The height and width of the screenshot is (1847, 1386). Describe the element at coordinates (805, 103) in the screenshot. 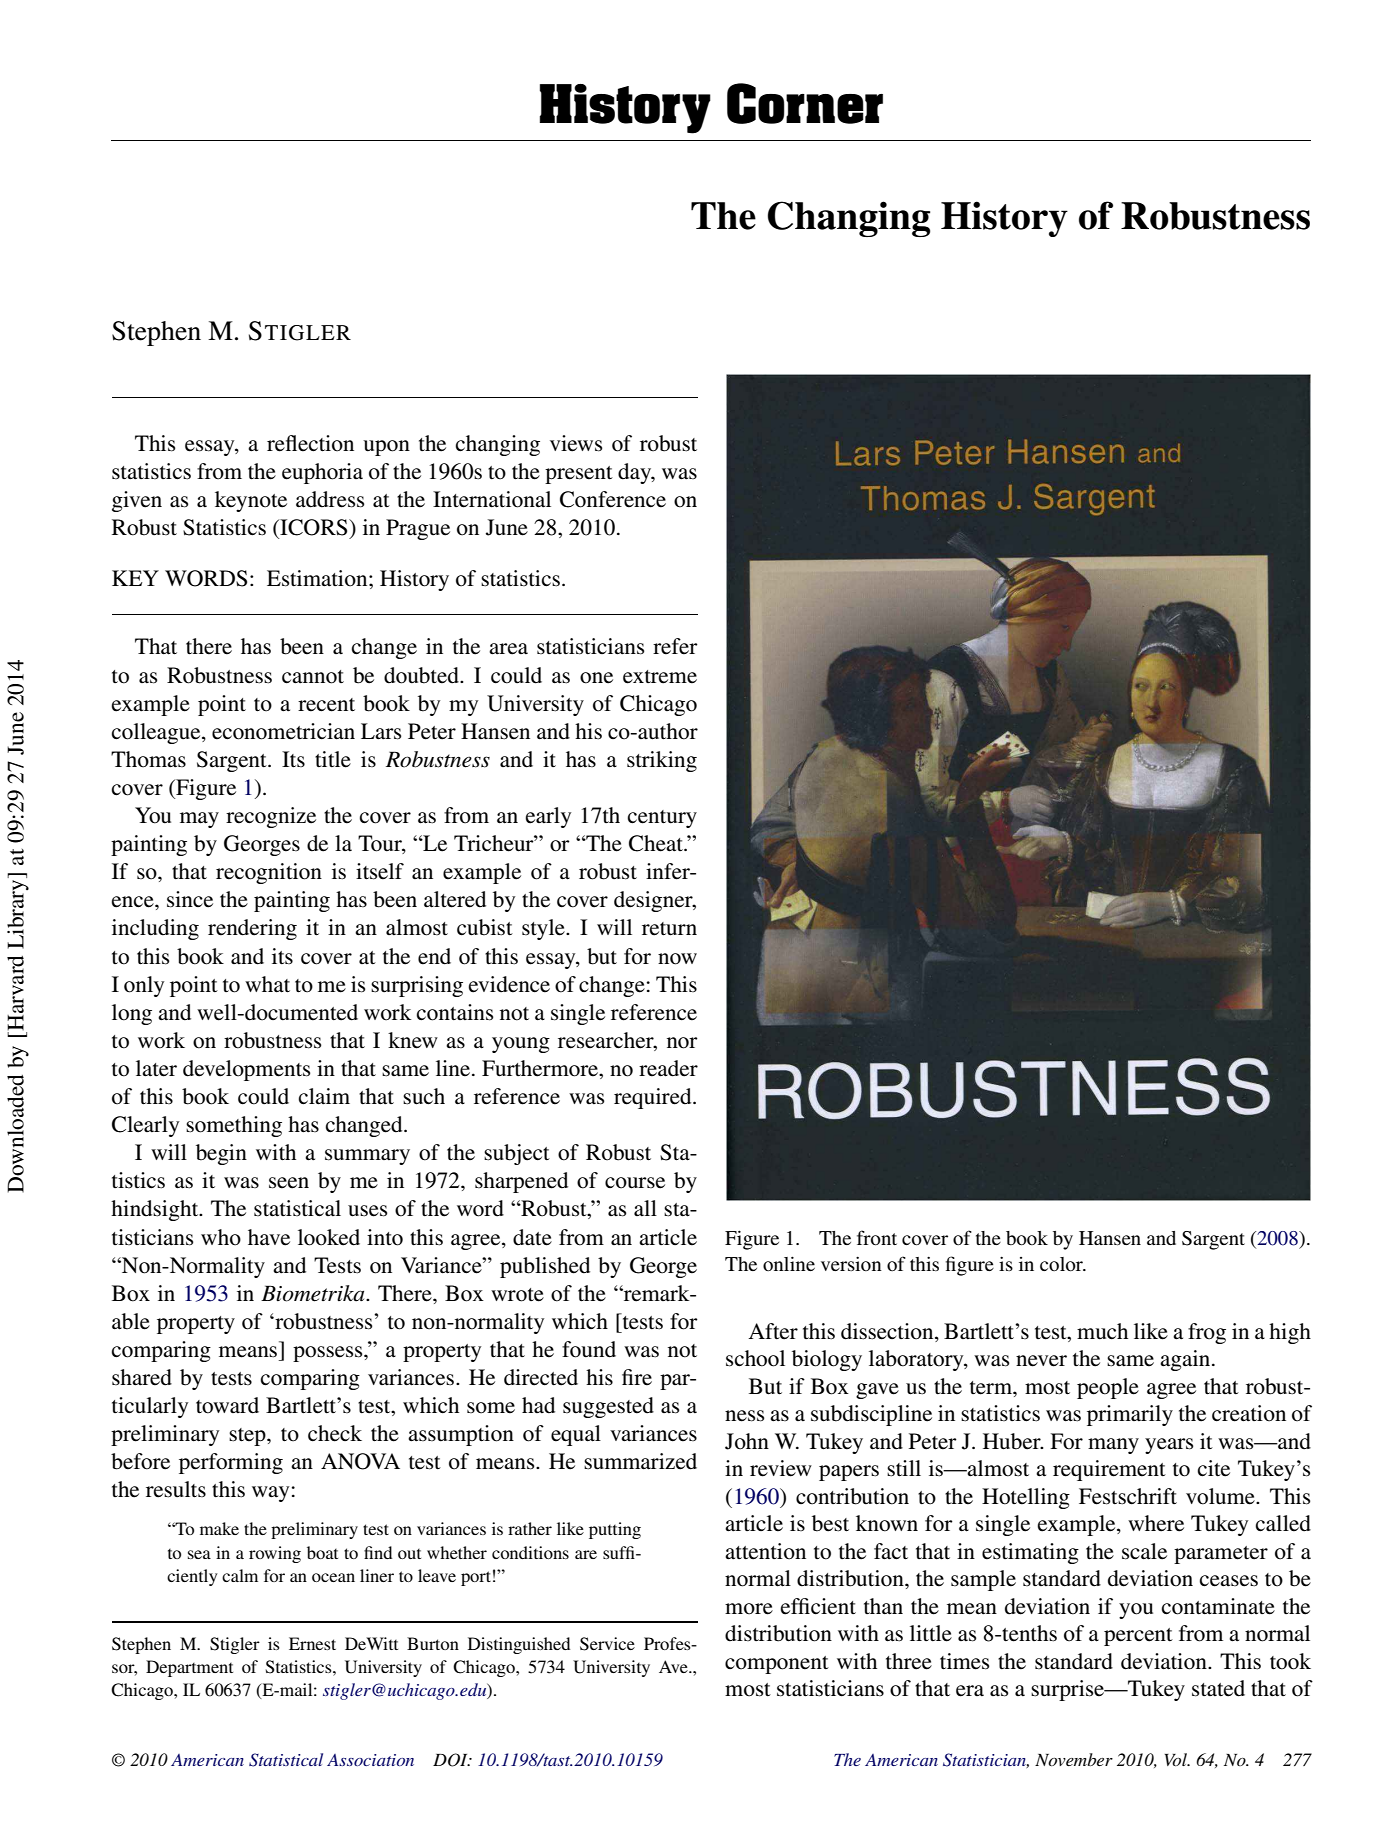

I see `Corner` at that location.
